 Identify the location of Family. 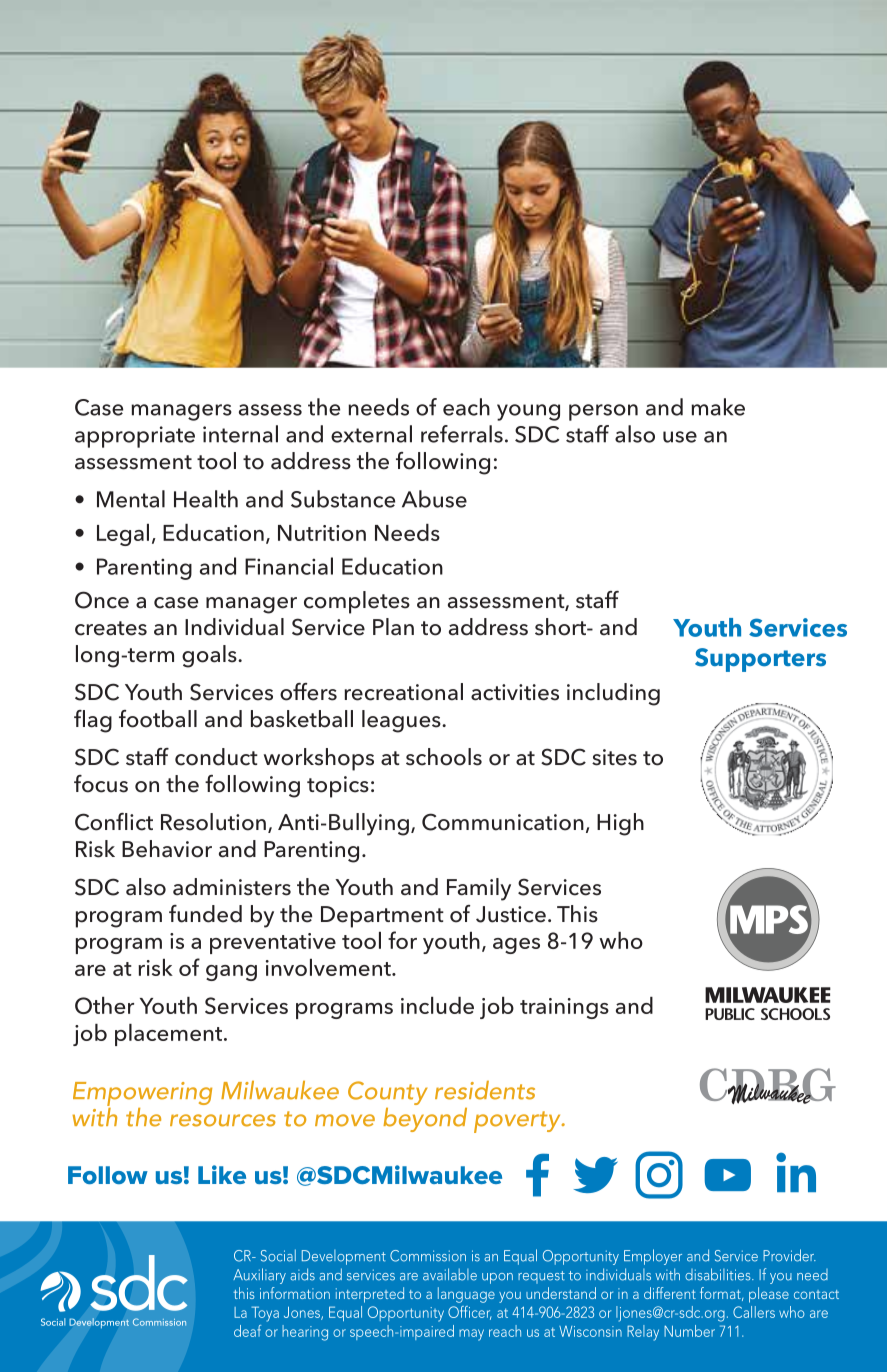
(479, 889).
